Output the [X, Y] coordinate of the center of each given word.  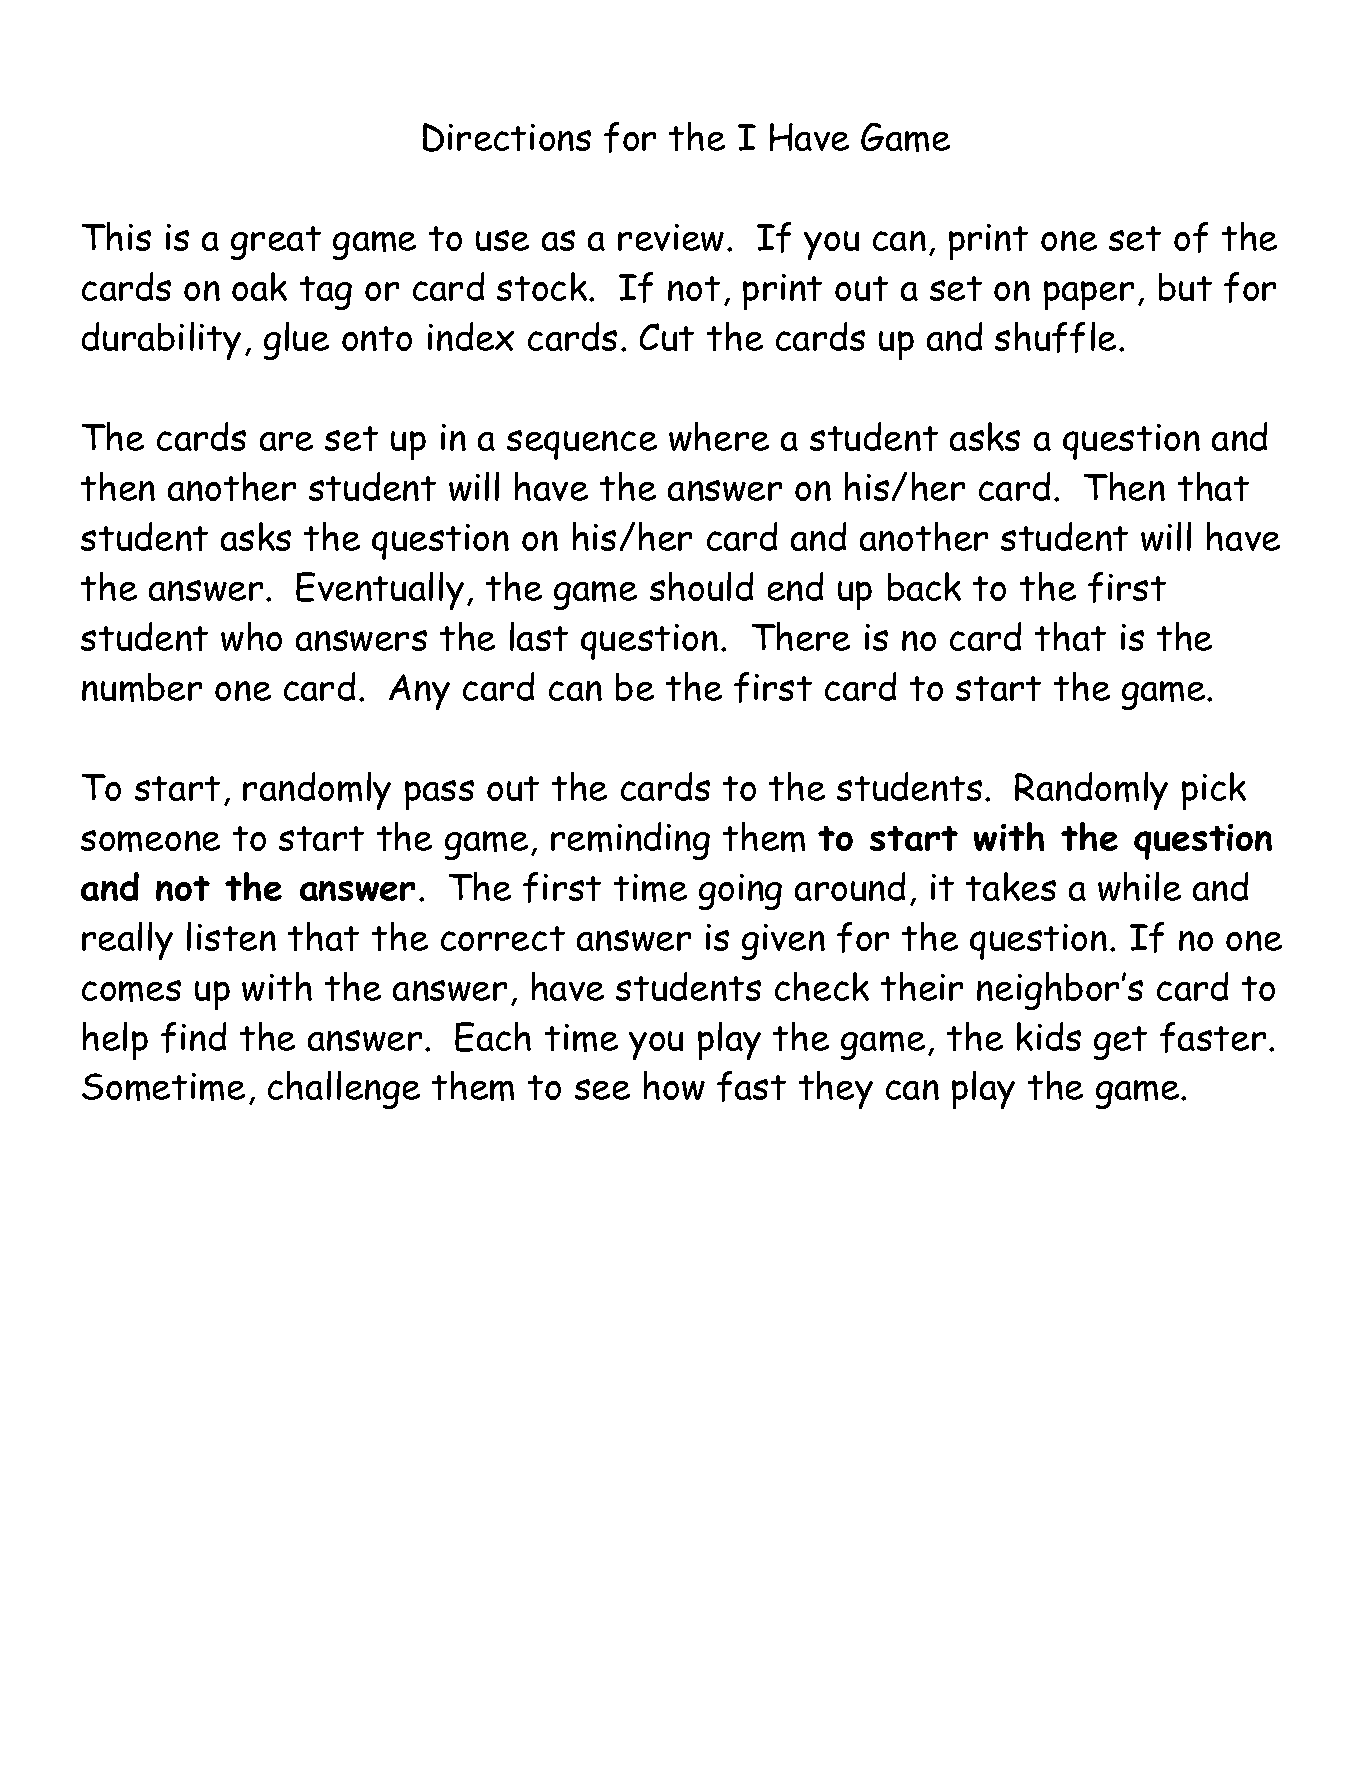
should [701, 586]
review [671, 237]
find [193, 1037]
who [251, 636]
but [1185, 287]
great [276, 243]
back [924, 586]
